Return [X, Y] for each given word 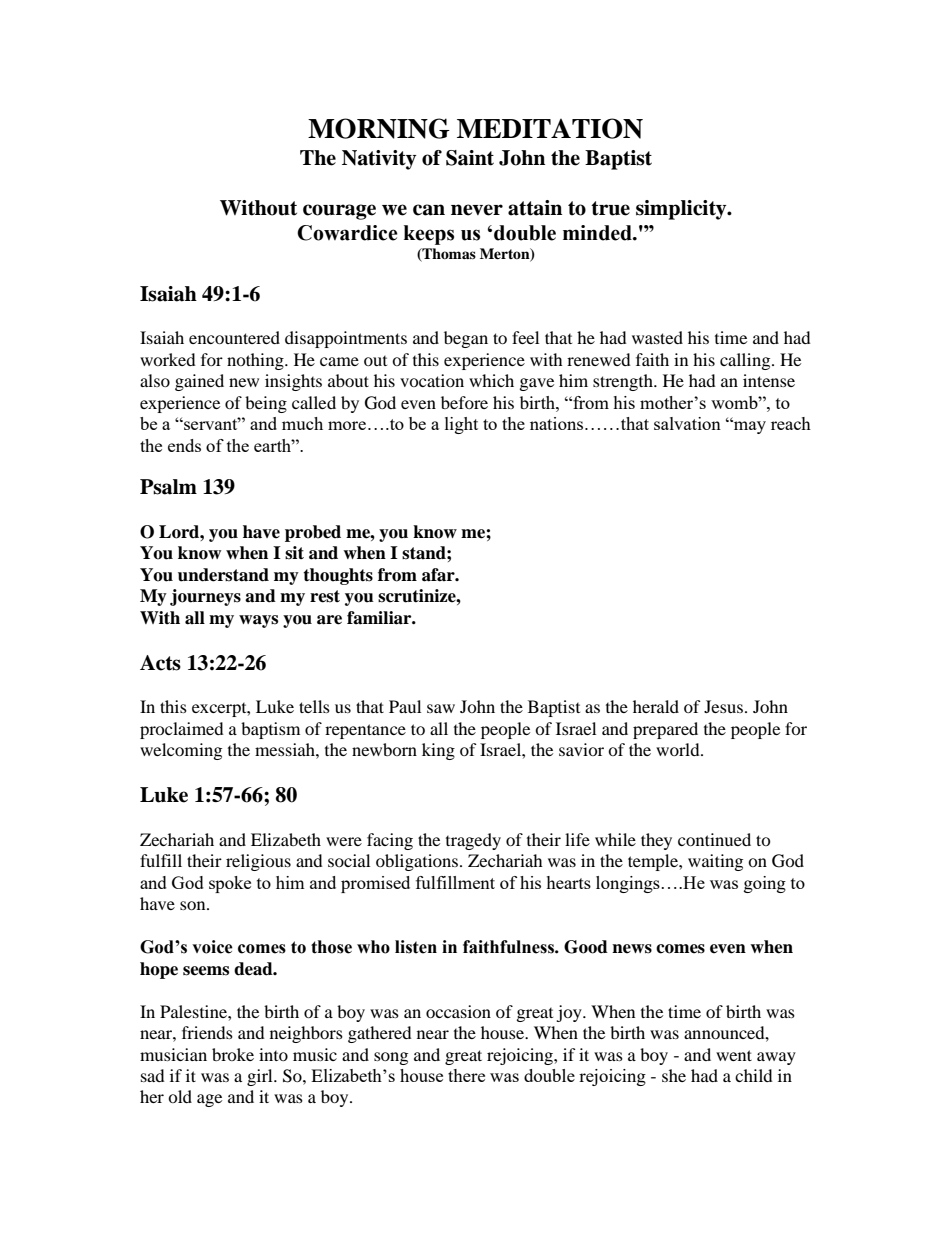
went [734, 1055]
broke [233, 1054]
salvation [687, 423]
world [679, 749]
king [438, 751]
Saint [470, 158]
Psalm [168, 487]
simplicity [682, 210]
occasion [458, 1011]
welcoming [181, 751]
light [461, 425]
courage [339, 212]
